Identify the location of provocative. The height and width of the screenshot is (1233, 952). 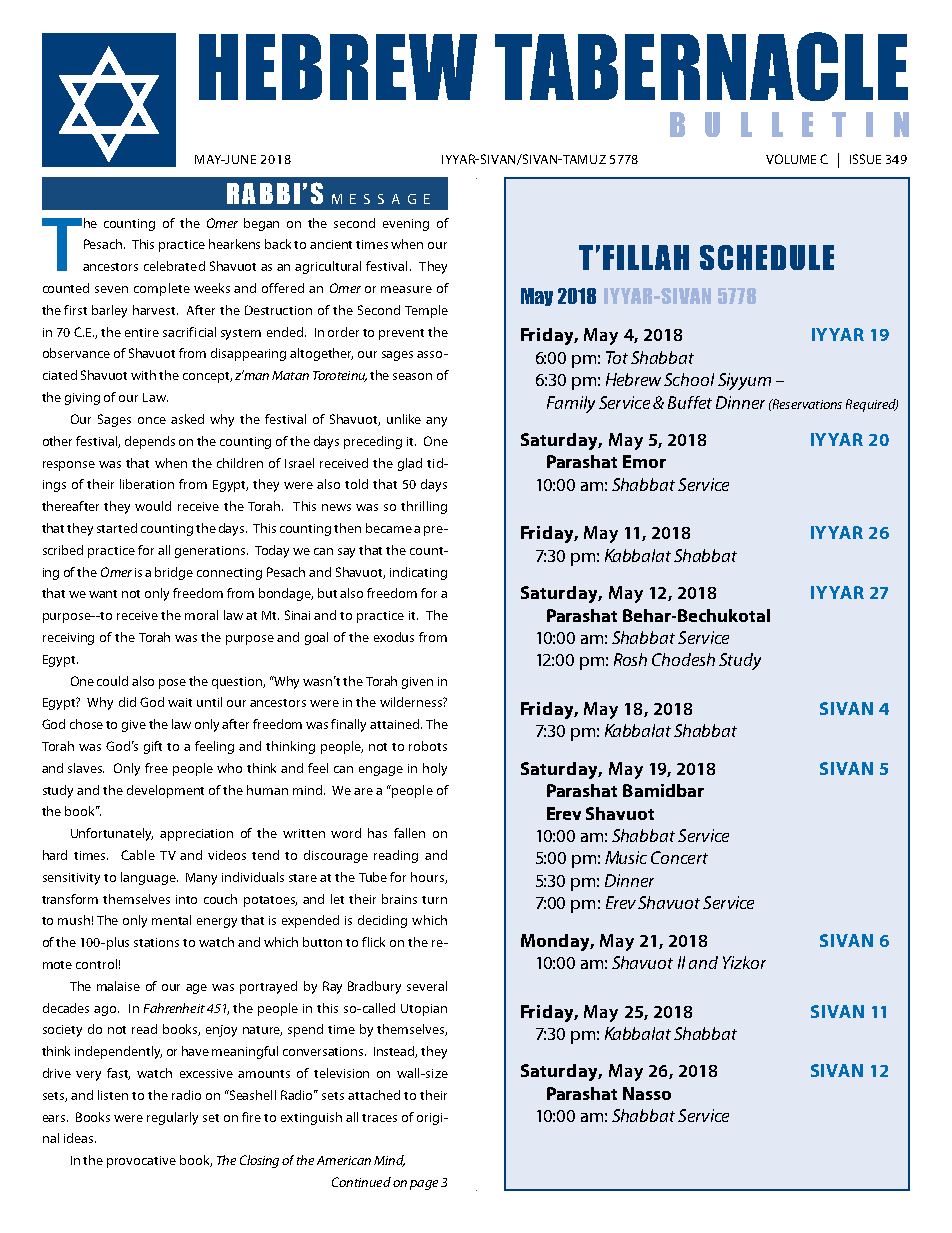
(141, 1162).
